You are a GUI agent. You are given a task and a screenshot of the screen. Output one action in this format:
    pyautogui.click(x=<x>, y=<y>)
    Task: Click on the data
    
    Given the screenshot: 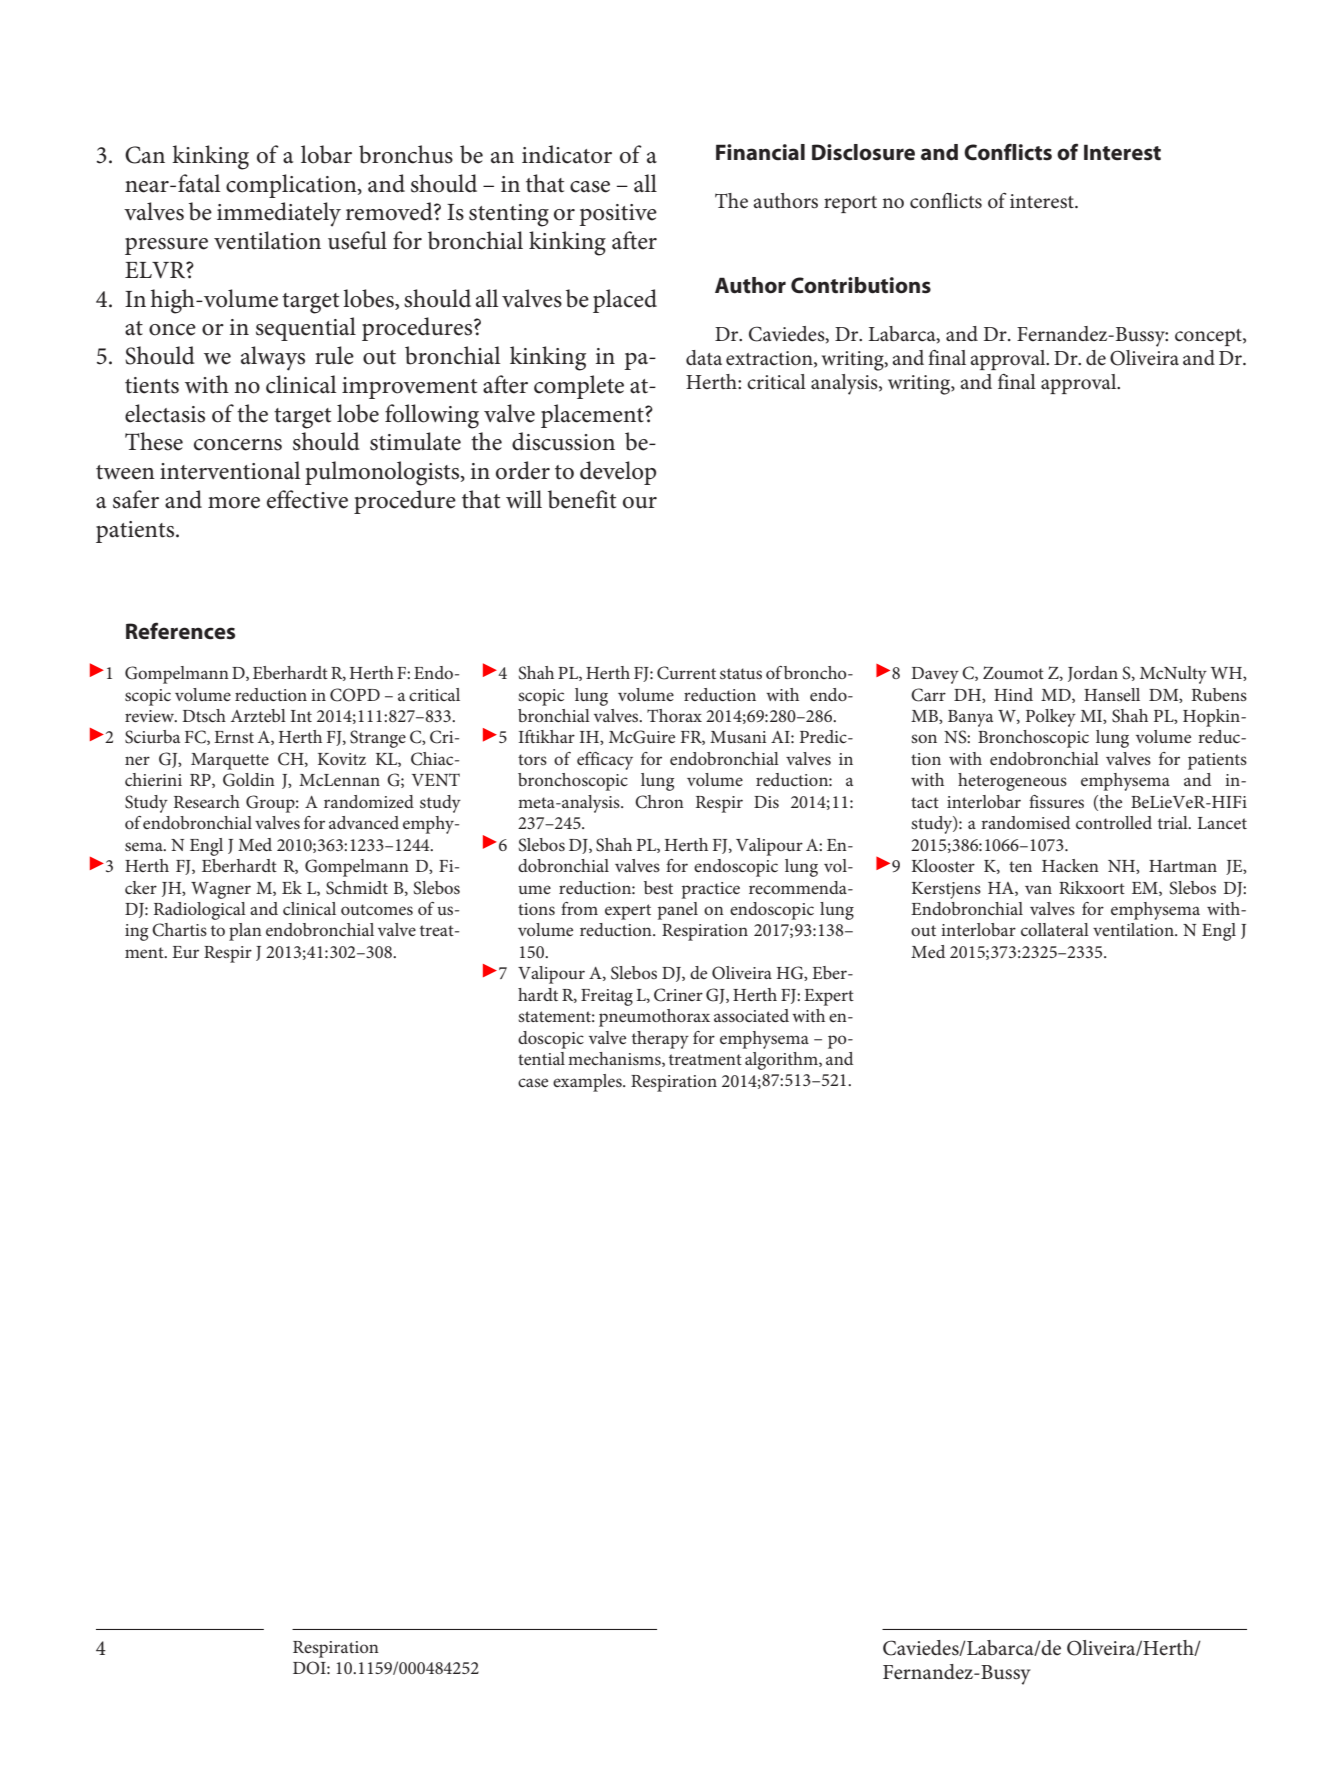 What is the action you would take?
    pyautogui.click(x=704, y=357)
